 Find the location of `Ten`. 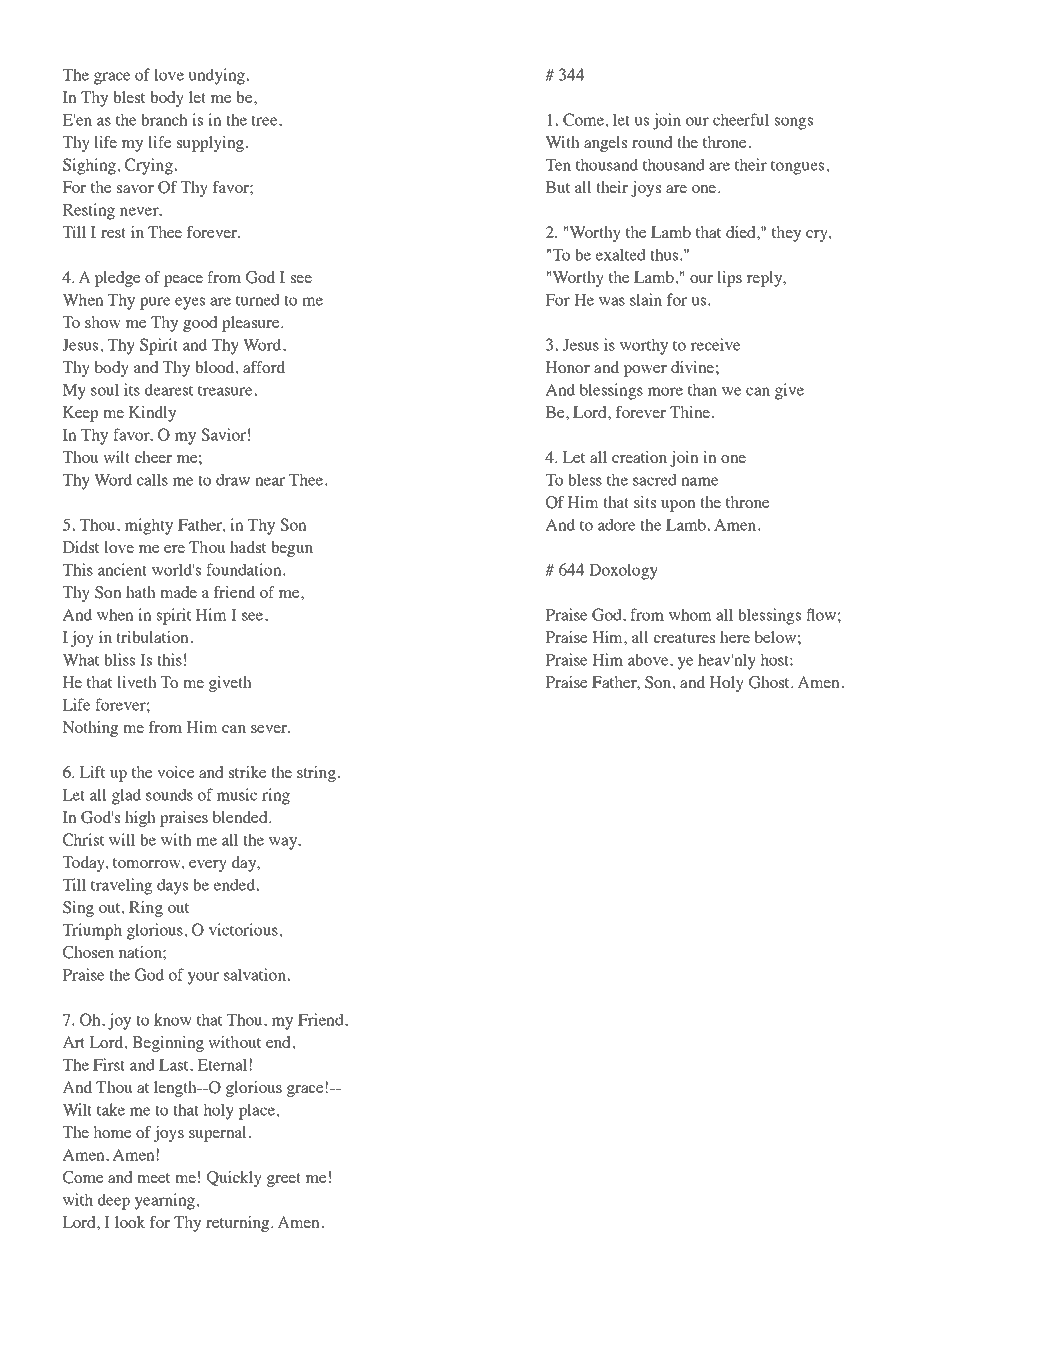

Ten is located at coordinates (558, 165).
